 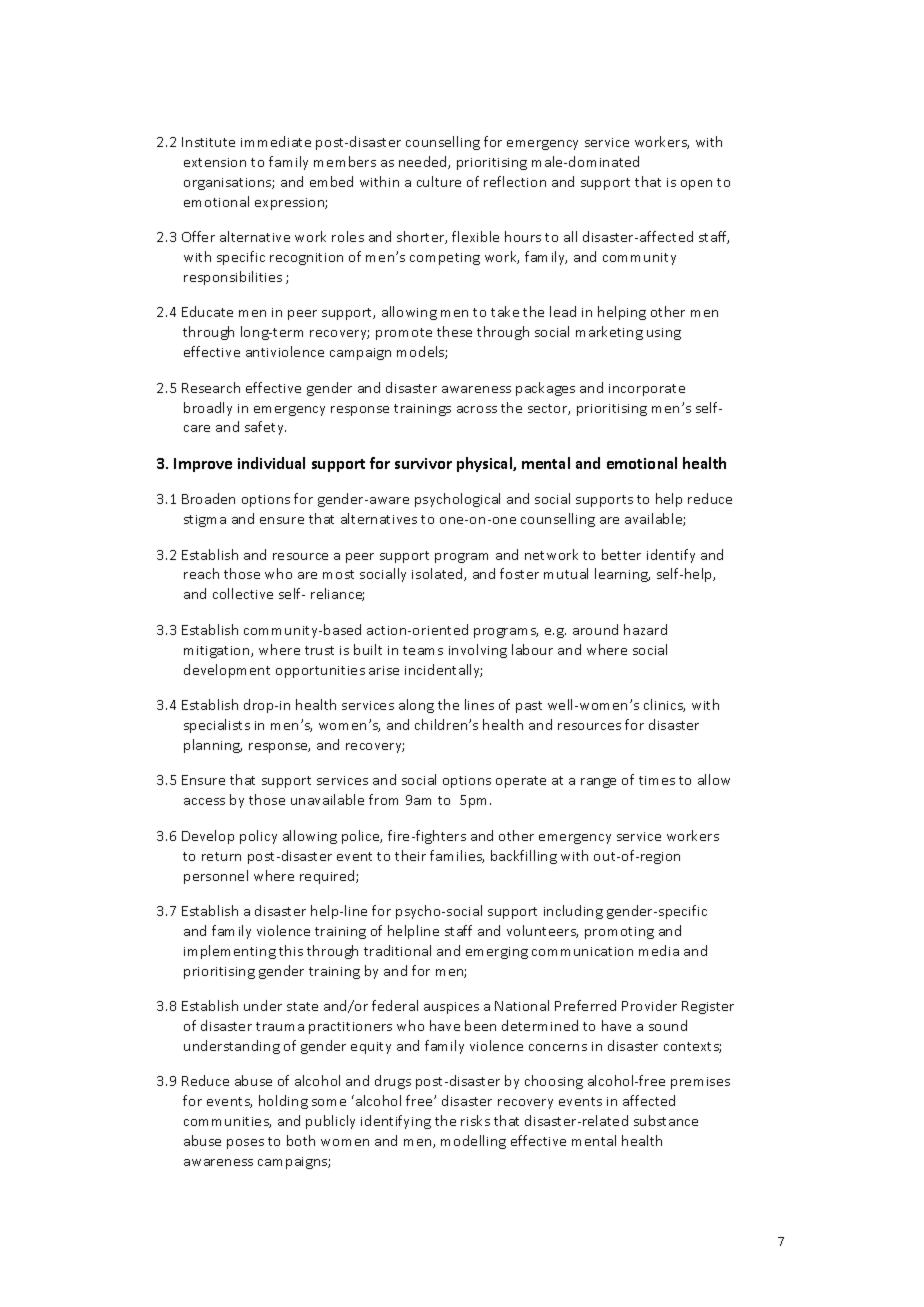 I want to click on holding, so click(x=283, y=1102).
